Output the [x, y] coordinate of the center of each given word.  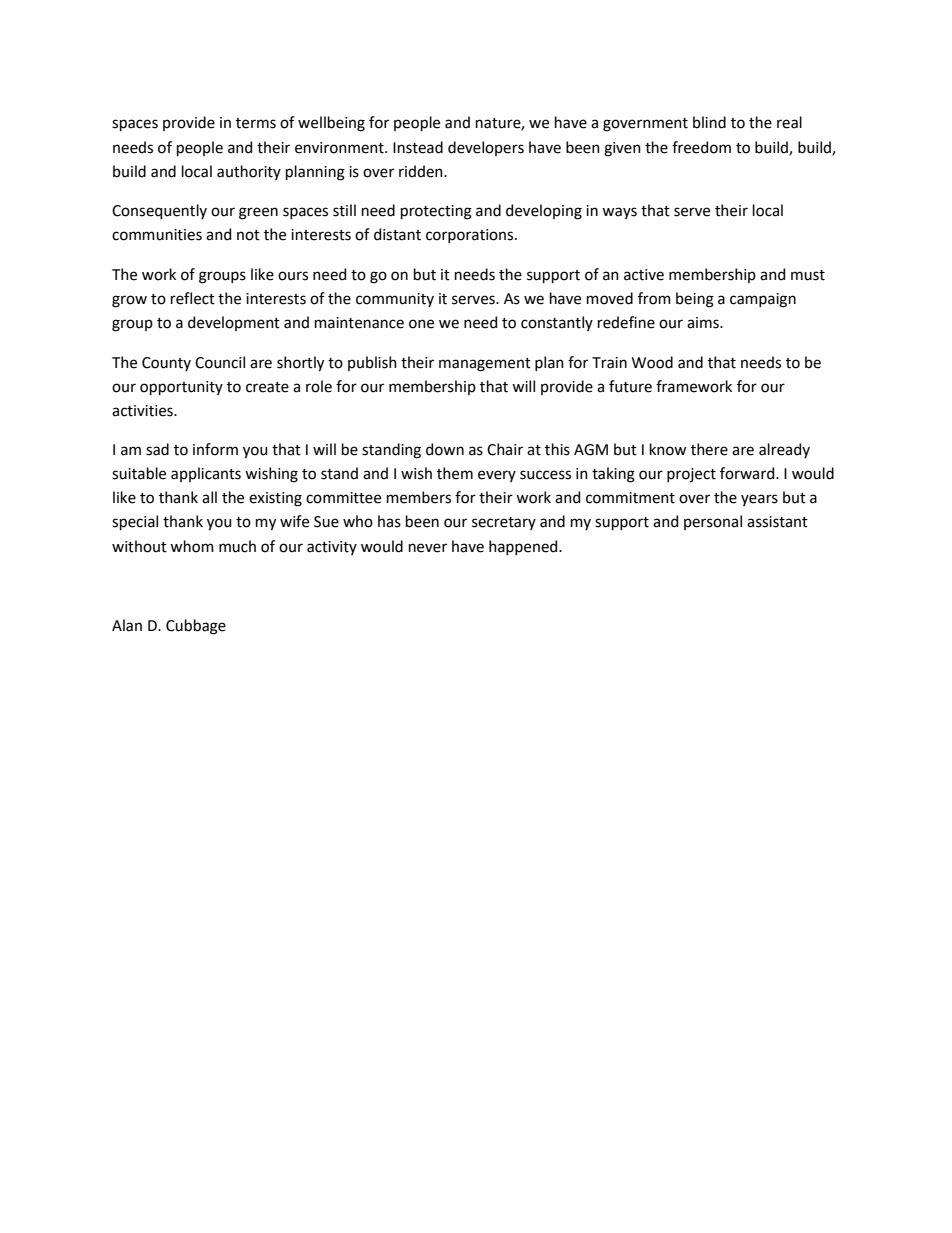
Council [220, 362]
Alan [127, 625]
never [428, 548]
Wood [652, 362]
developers [486, 148]
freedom [701, 147]
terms [256, 123]
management [485, 365]
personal [713, 522]
